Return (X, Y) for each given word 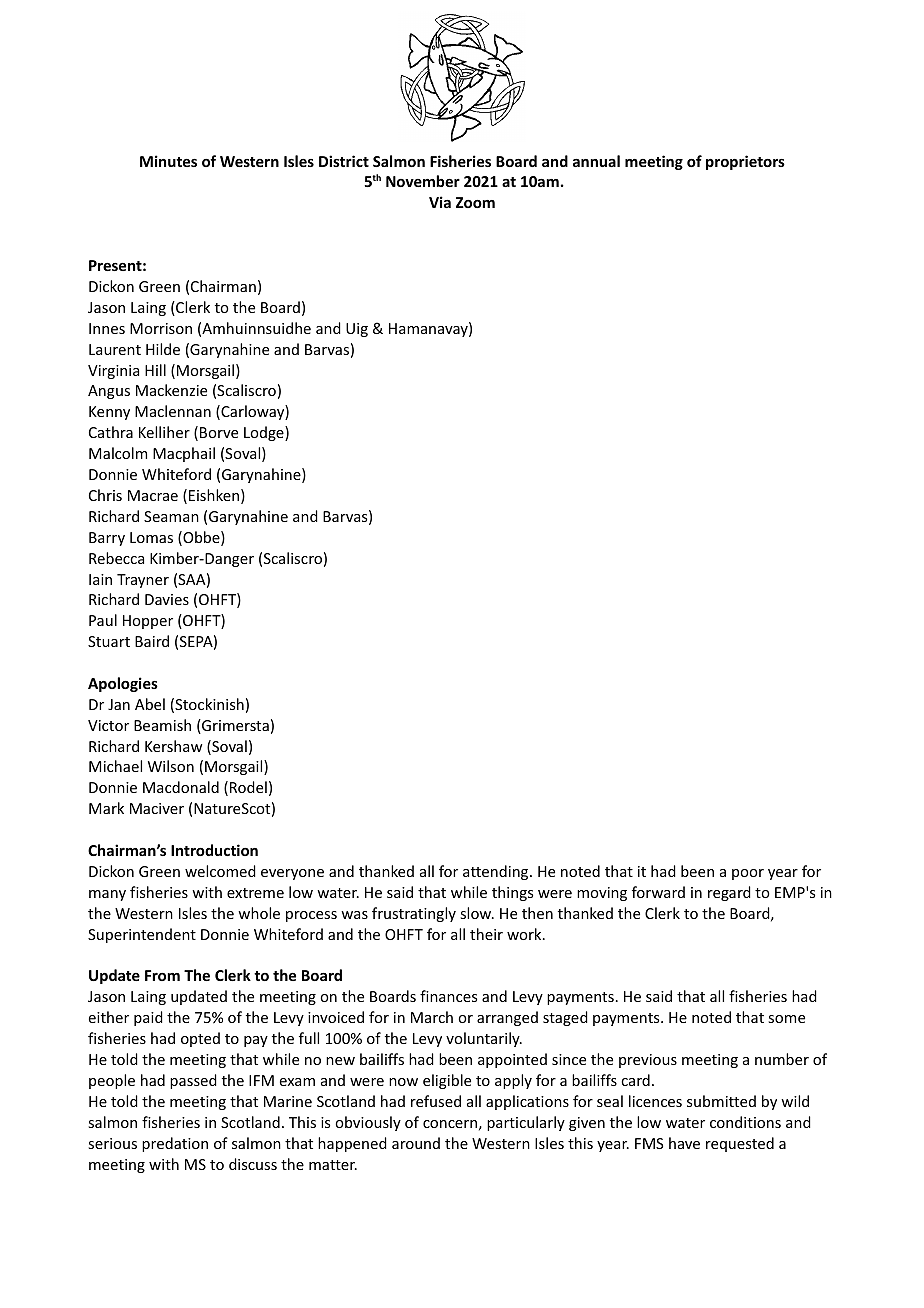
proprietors (745, 162)
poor (748, 874)
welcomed (220, 871)
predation (175, 1144)
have (684, 1143)
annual (596, 161)
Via (440, 202)
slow (477, 913)
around (416, 1143)
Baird (152, 641)
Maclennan (173, 411)
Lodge (265, 433)
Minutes (168, 161)
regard (729, 893)
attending (497, 872)
